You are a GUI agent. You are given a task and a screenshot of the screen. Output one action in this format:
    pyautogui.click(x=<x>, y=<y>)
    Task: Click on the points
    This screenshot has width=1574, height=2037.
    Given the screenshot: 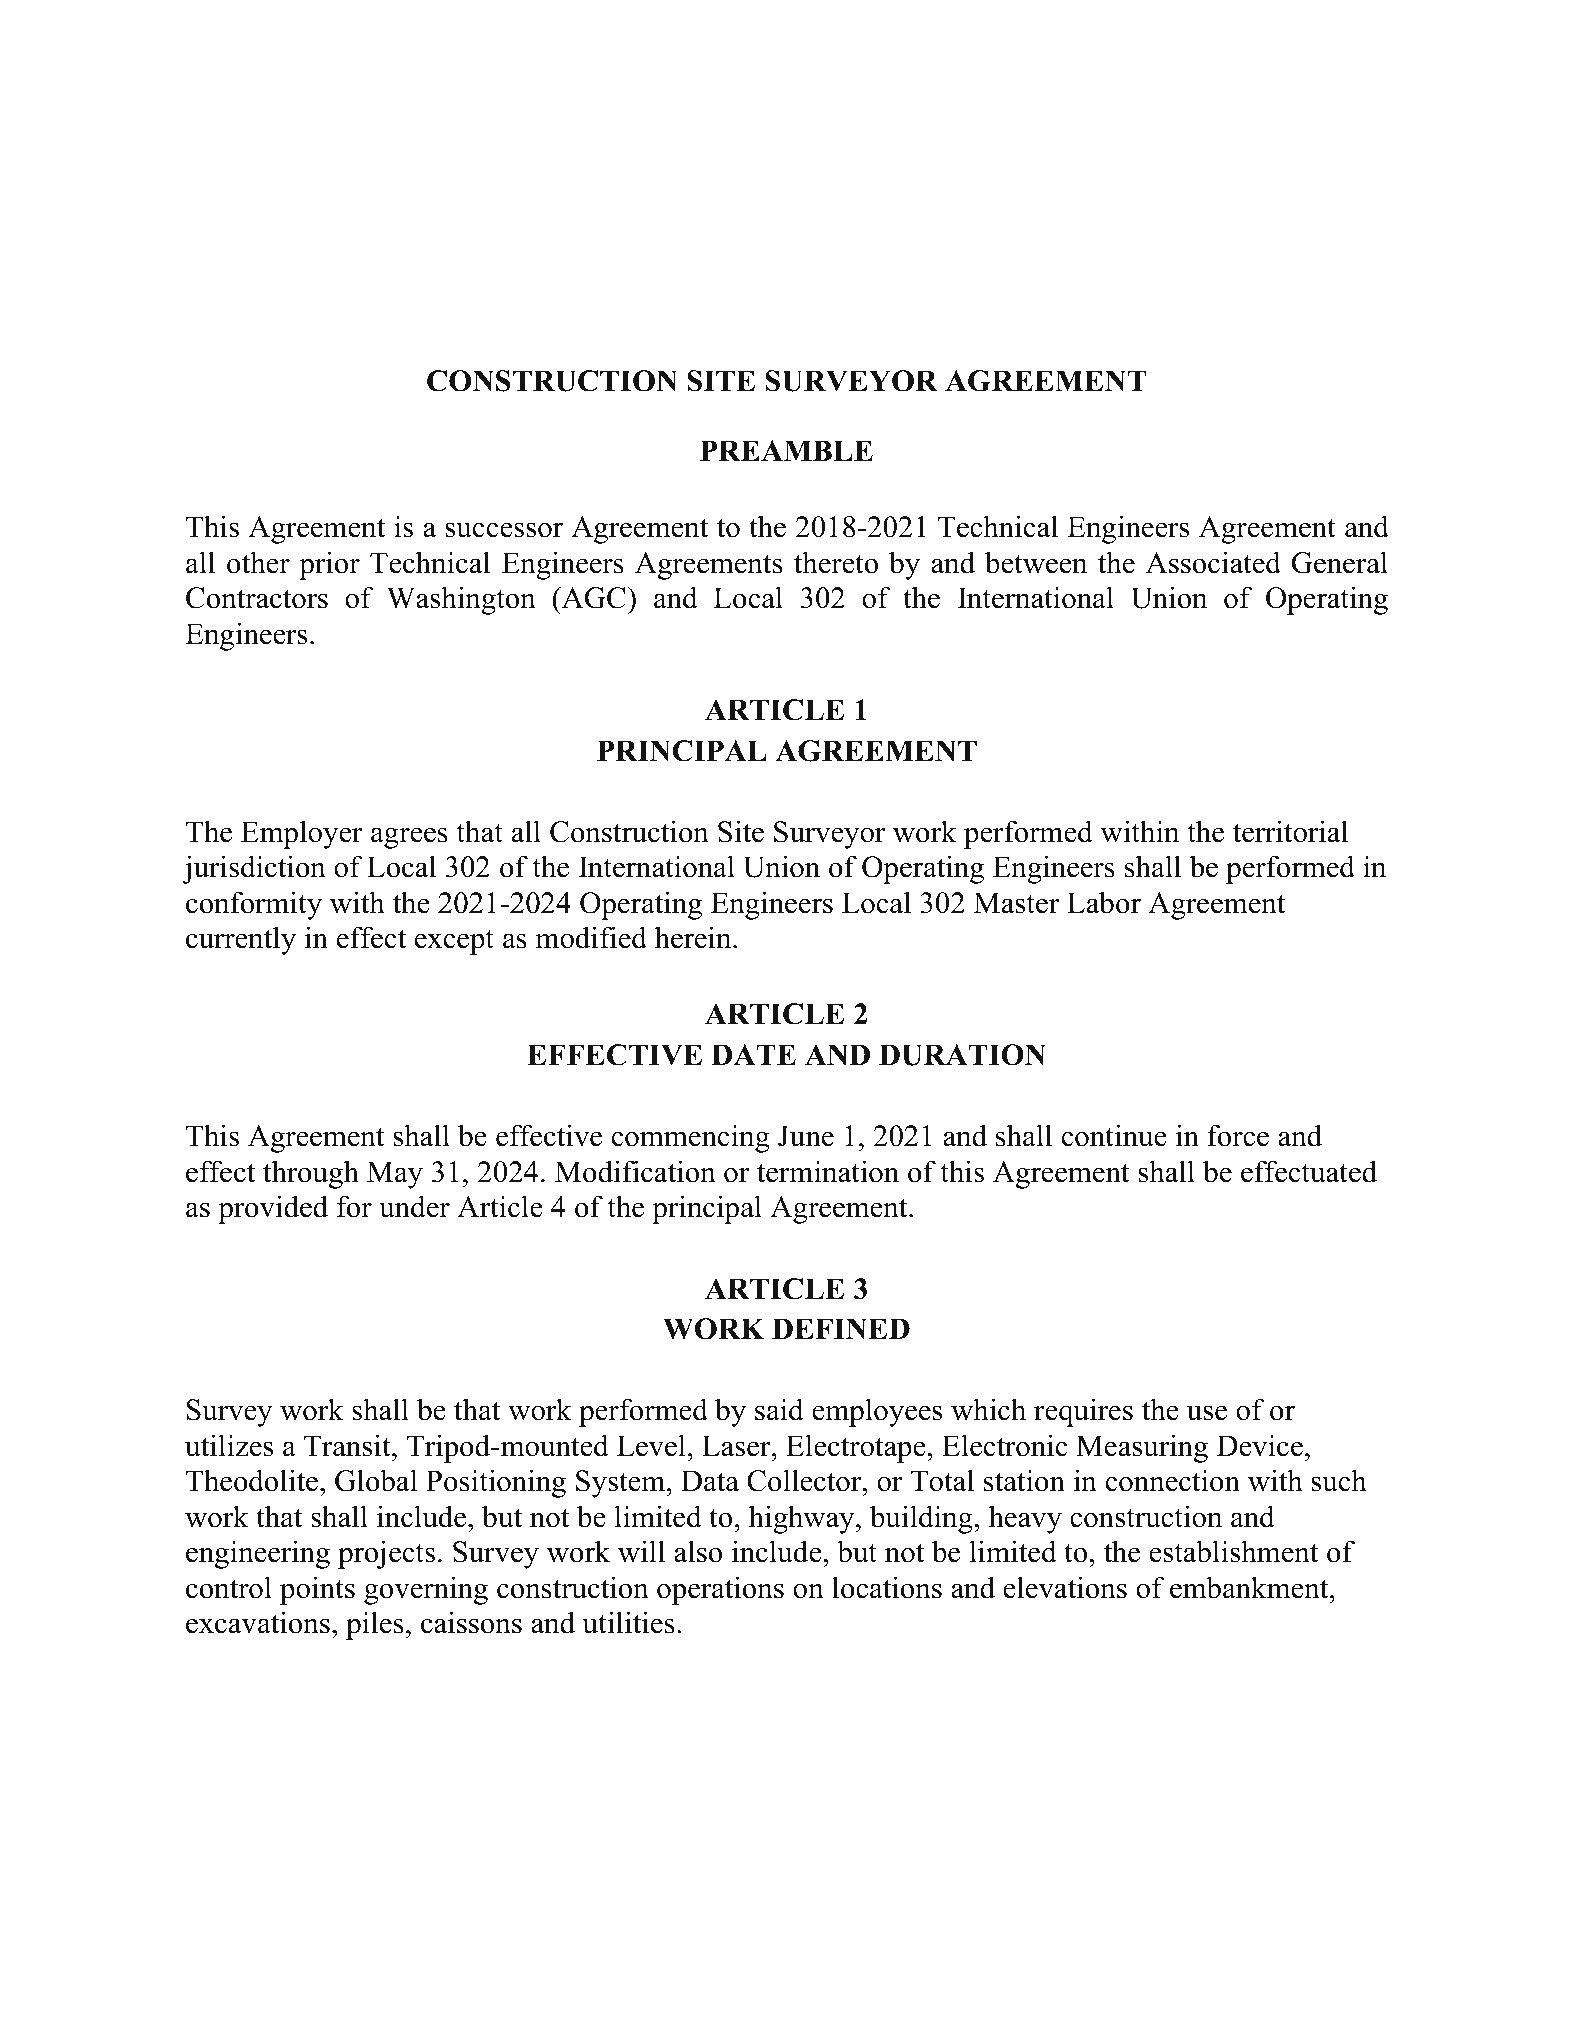 What is the action you would take?
    pyautogui.click(x=317, y=1590)
